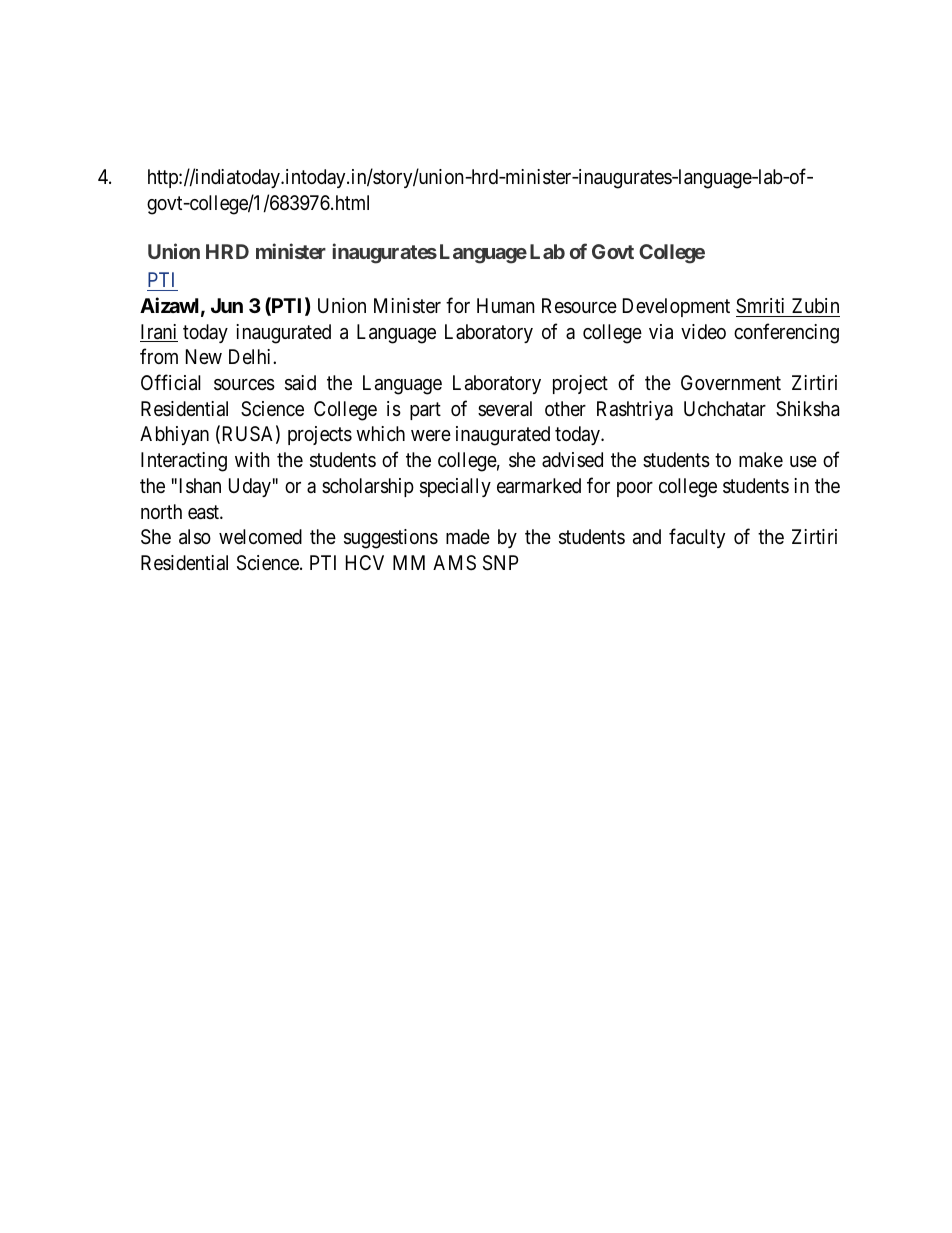  I want to click on Human, so click(506, 305).
